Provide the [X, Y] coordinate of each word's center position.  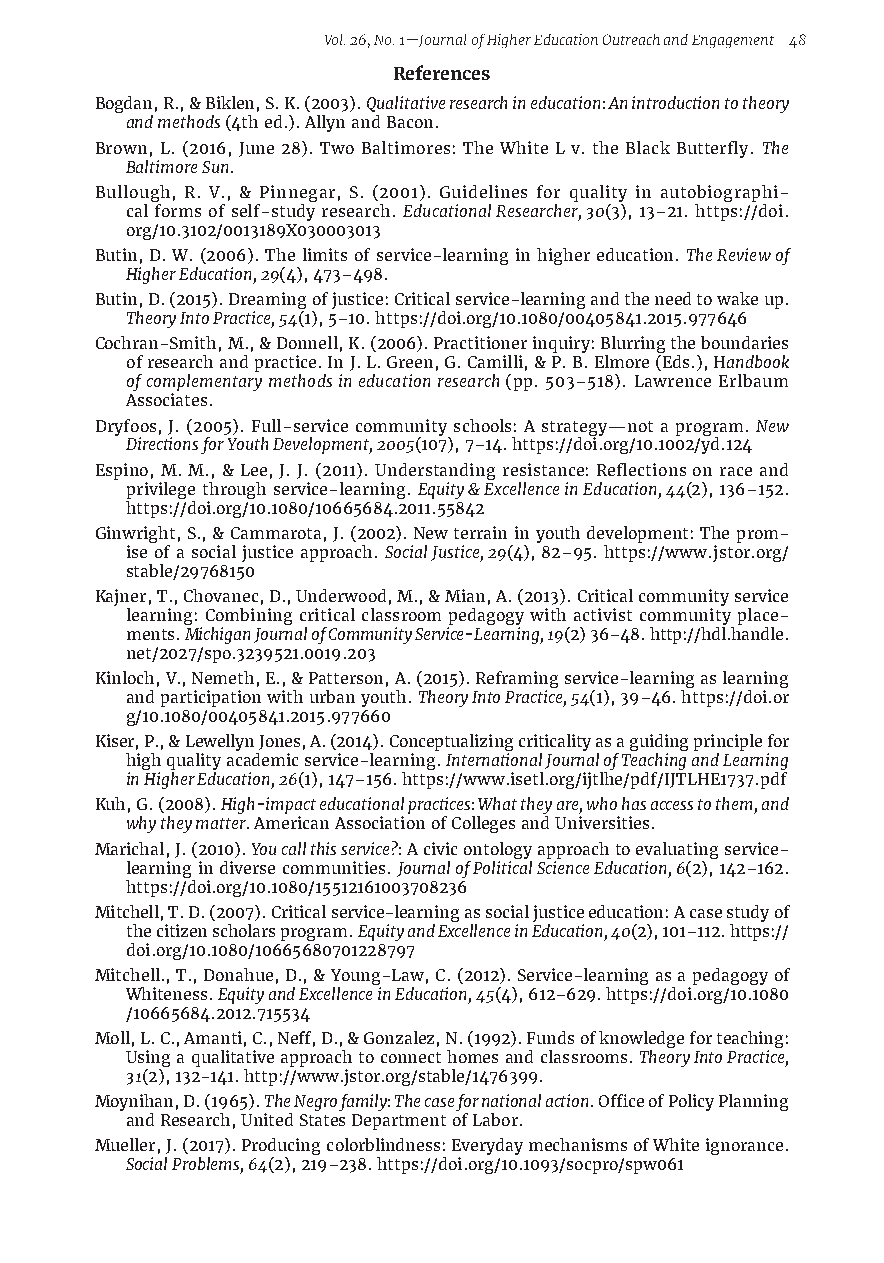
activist [603, 614]
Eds [674, 363]
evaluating [677, 850]
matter [222, 823]
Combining [249, 618]
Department [399, 1122]
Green [410, 362]
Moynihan [134, 1104]
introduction [675, 102]
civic [440, 848]
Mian [465, 595]
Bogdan [124, 106]
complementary [204, 384]
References [442, 72]
